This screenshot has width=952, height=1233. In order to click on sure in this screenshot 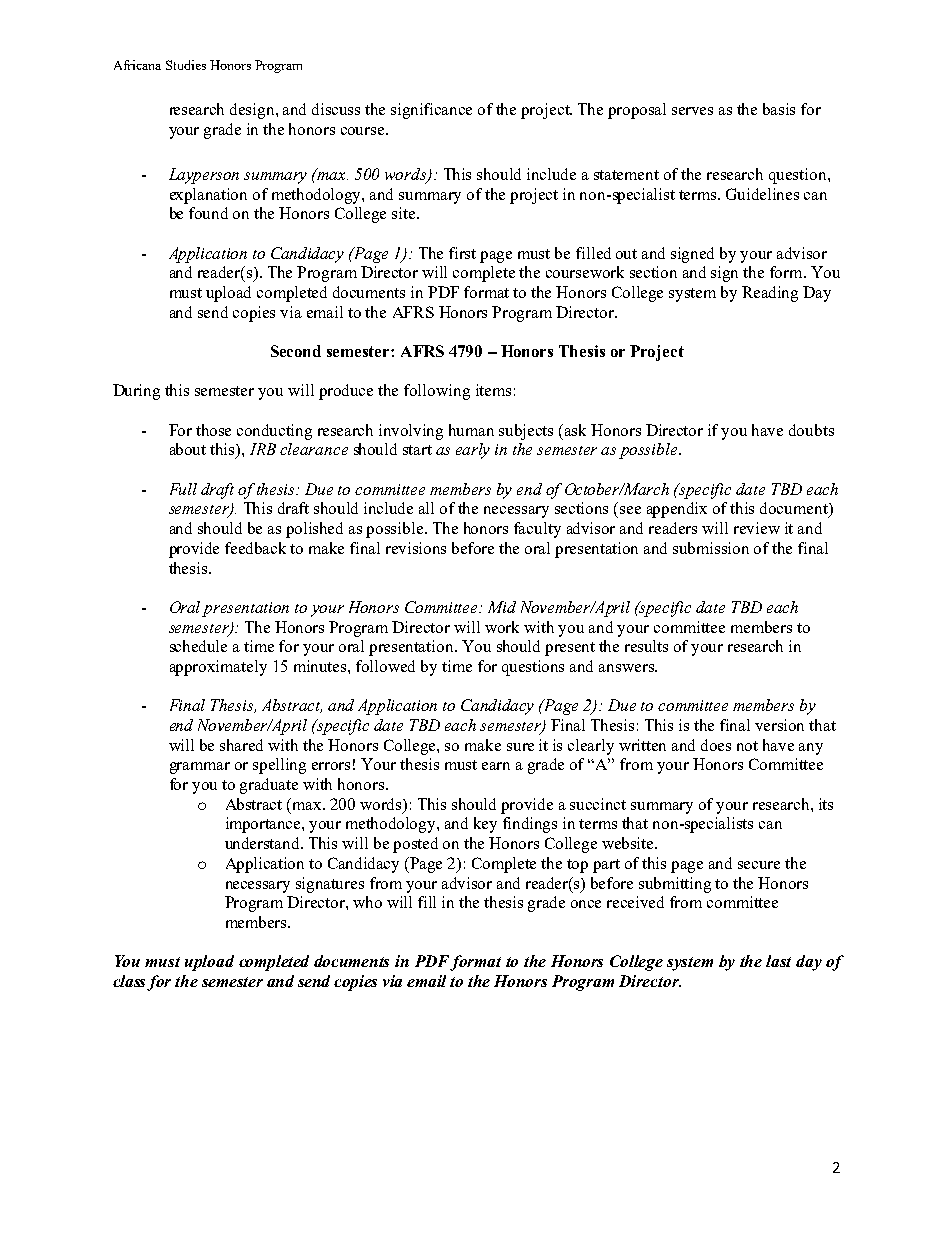, I will do `click(520, 747)`.
